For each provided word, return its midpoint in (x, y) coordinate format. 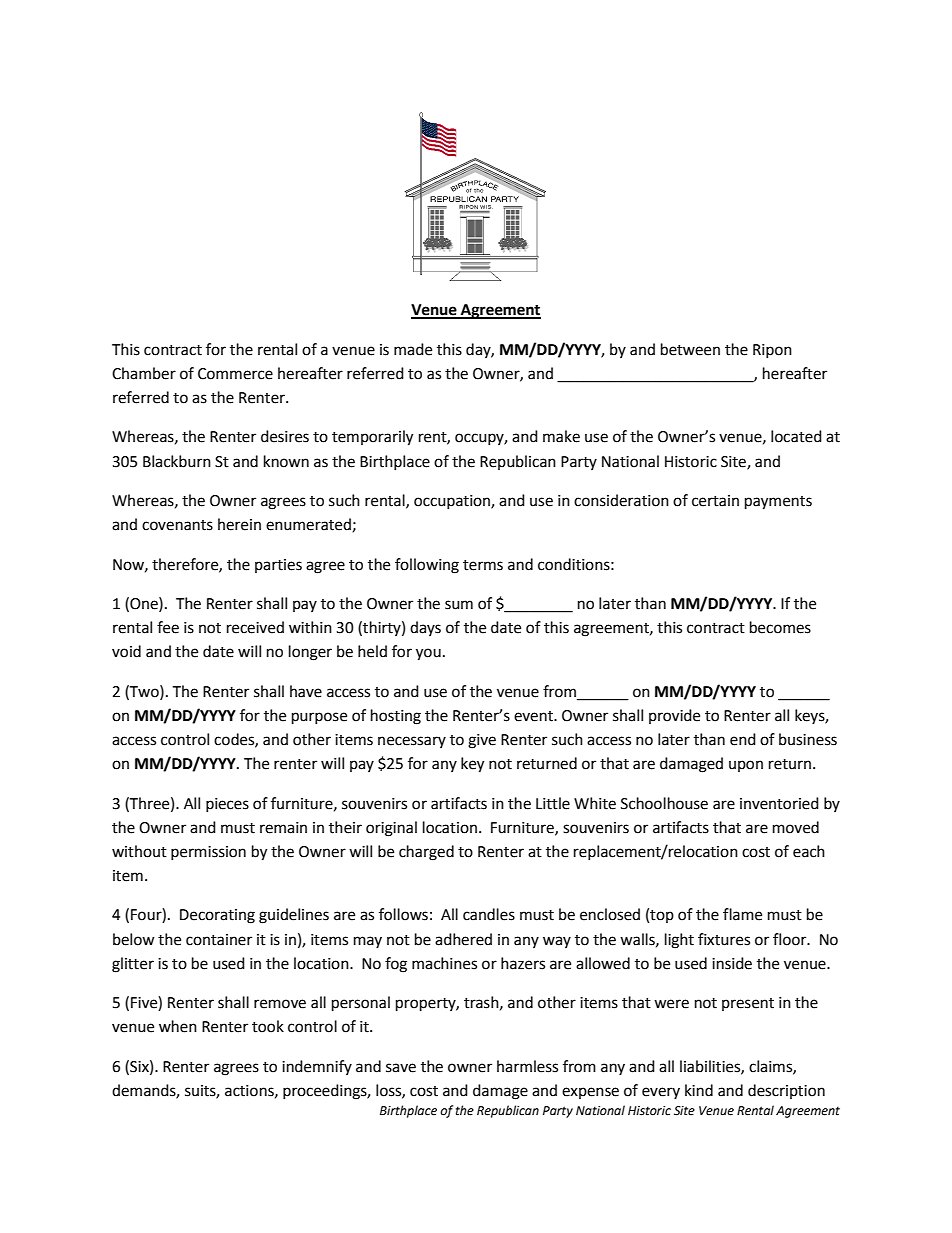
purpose (319, 718)
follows (403, 914)
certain (715, 501)
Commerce (235, 374)
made (413, 349)
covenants (177, 525)
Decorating (217, 916)
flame (742, 914)
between (690, 349)
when (178, 1026)
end (743, 739)
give (482, 741)
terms (483, 565)
